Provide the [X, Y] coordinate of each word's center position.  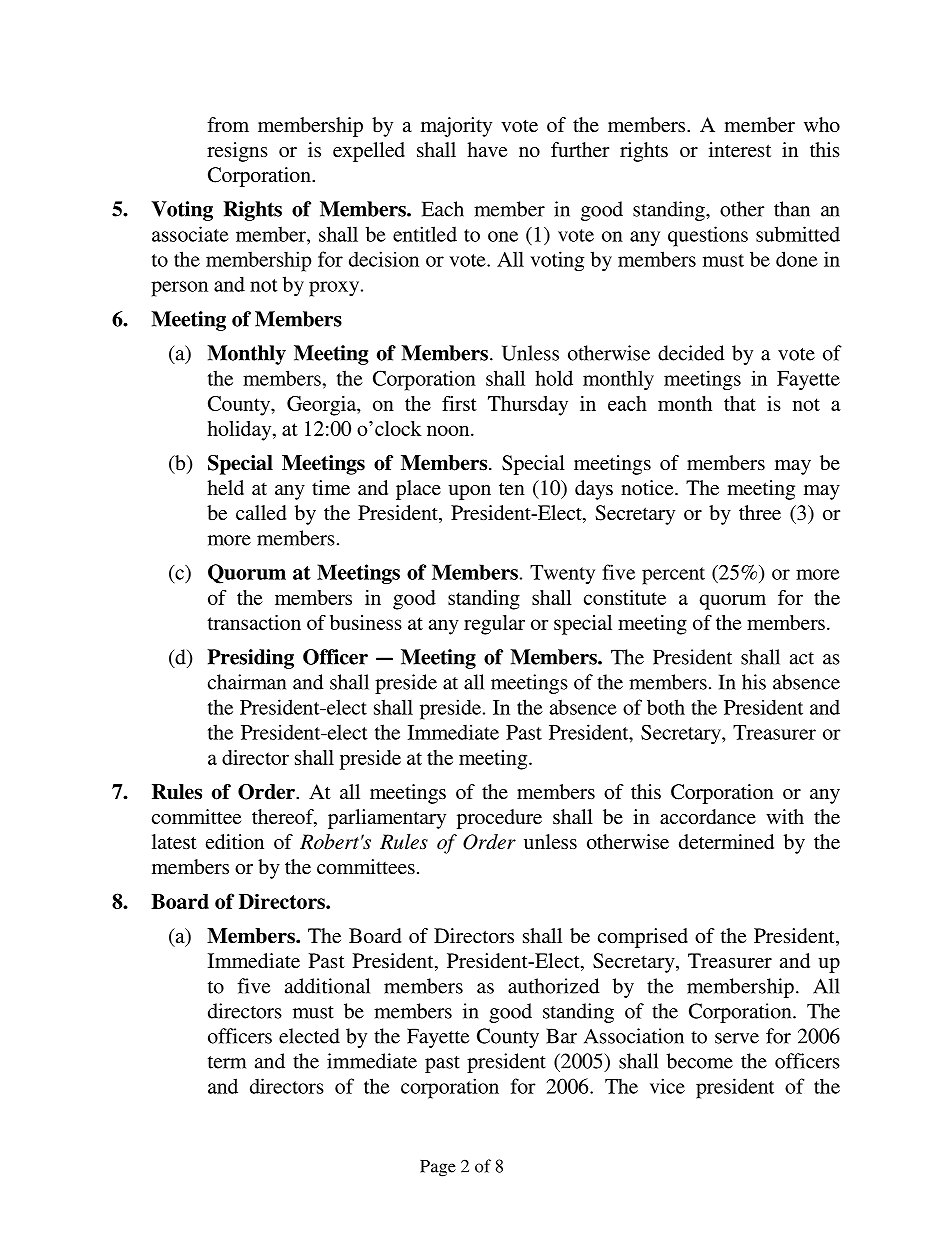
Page [438, 1168]
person [179, 289]
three [760, 512]
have [487, 149]
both [666, 707]
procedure [499, 819]
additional [327, 986]
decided [691, 353]
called [261, 512]
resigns [237, 152]
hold [554, 378]
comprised [643, 938]
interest [740, 149]
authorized [553, 986]
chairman [247, 682]
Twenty [562, 575]
